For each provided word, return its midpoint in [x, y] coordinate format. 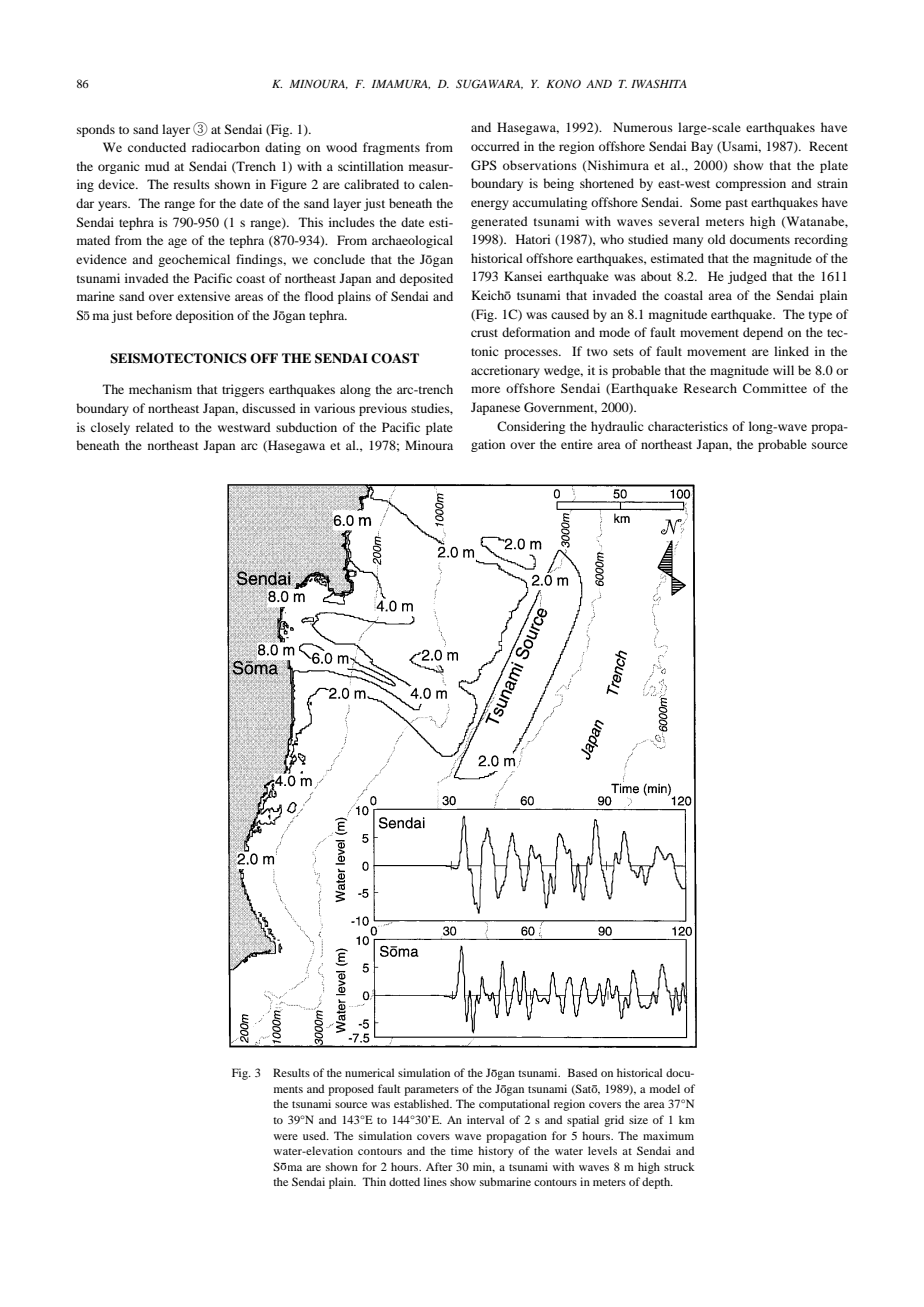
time [462, 1150]
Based [582, 1072]
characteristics [688, 426]
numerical [369, 1072]
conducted [157, 147]
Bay [702, 147]
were [286, 1137]
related [155, 427]
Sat [583, 1089]
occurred [495, 146]
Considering [531, 427]
